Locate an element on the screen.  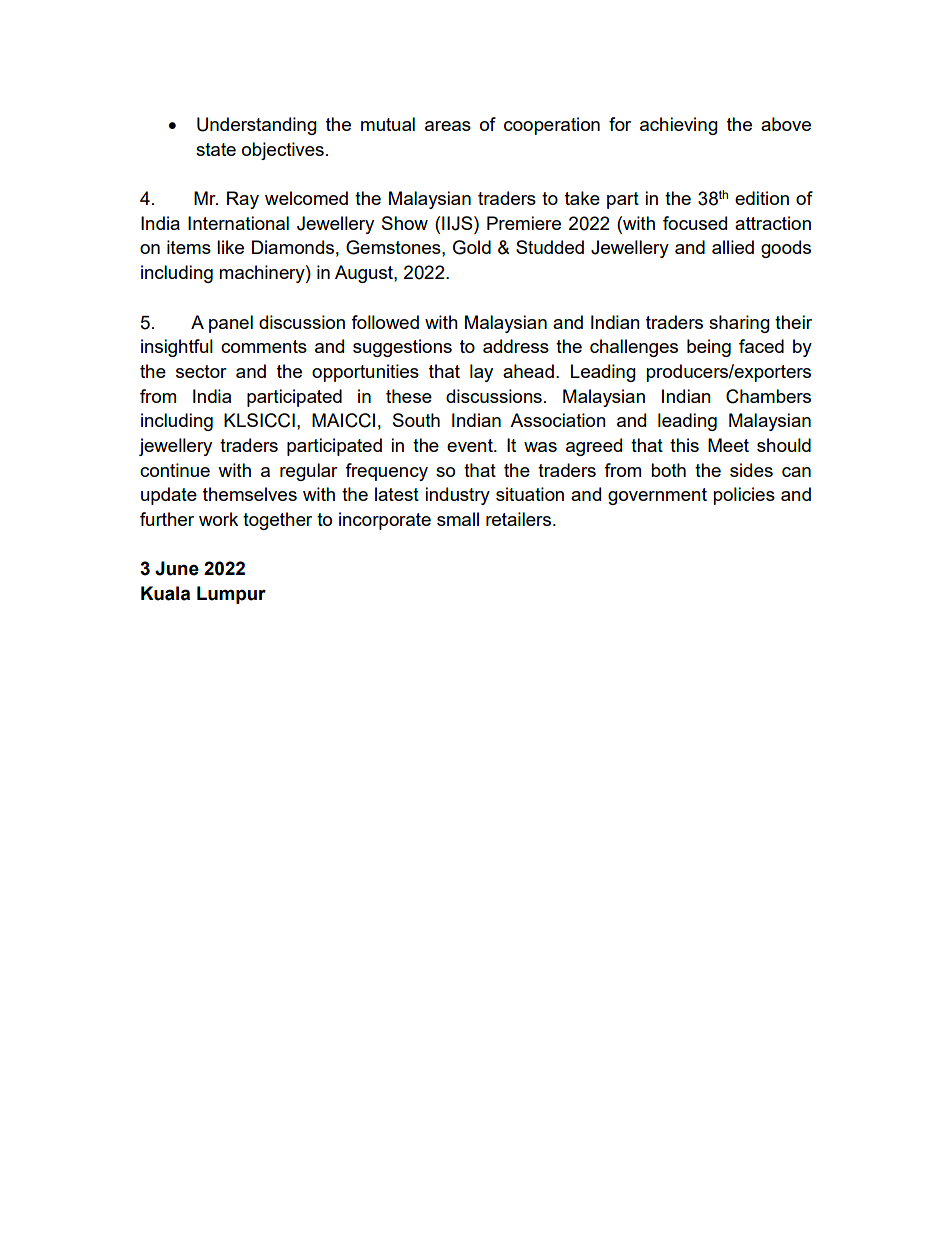
areas is located at coordinates (448, 126).
